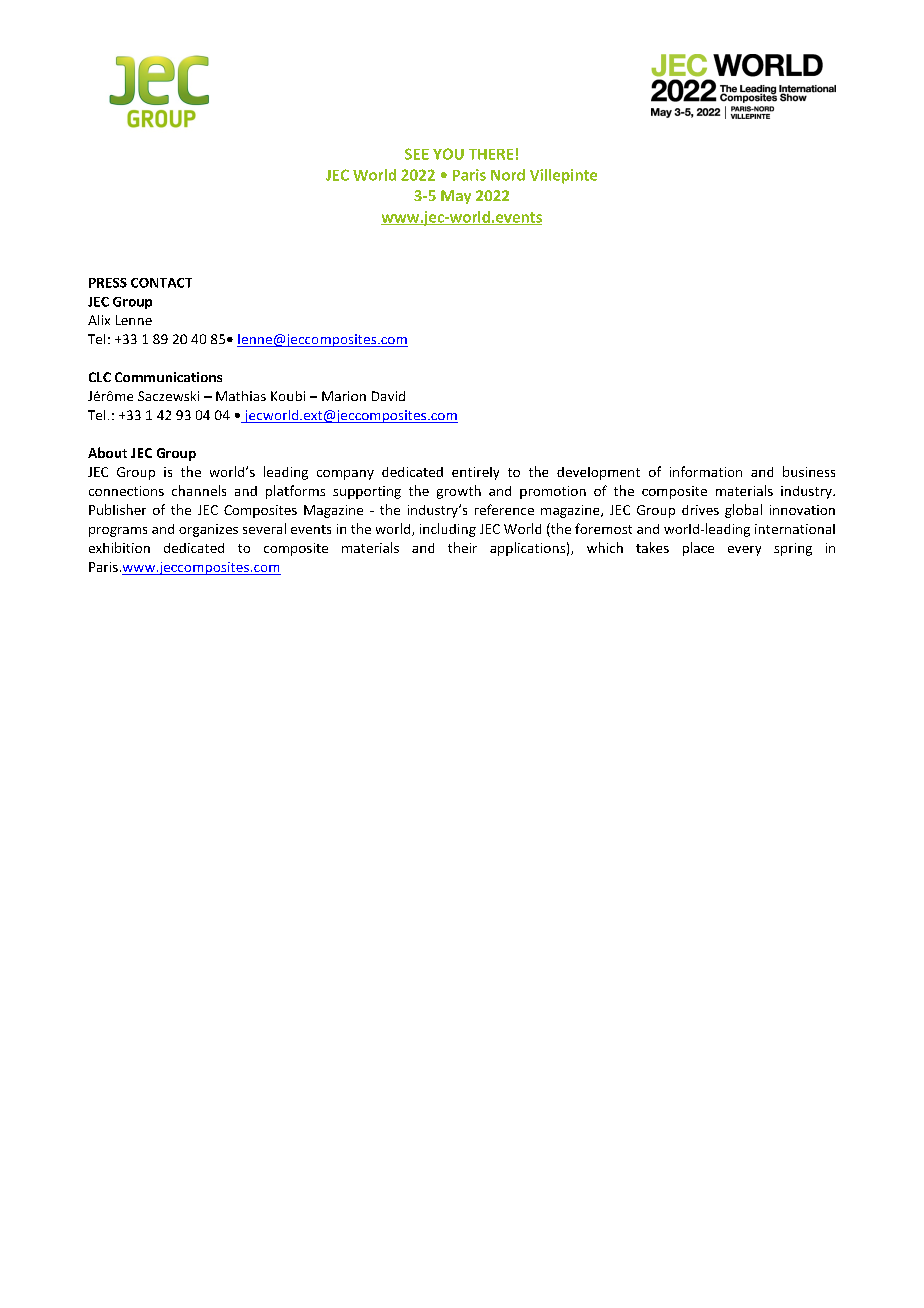  Describe the element at coordinates (161, 283) in the document. I see `CONTACT` at that location.
